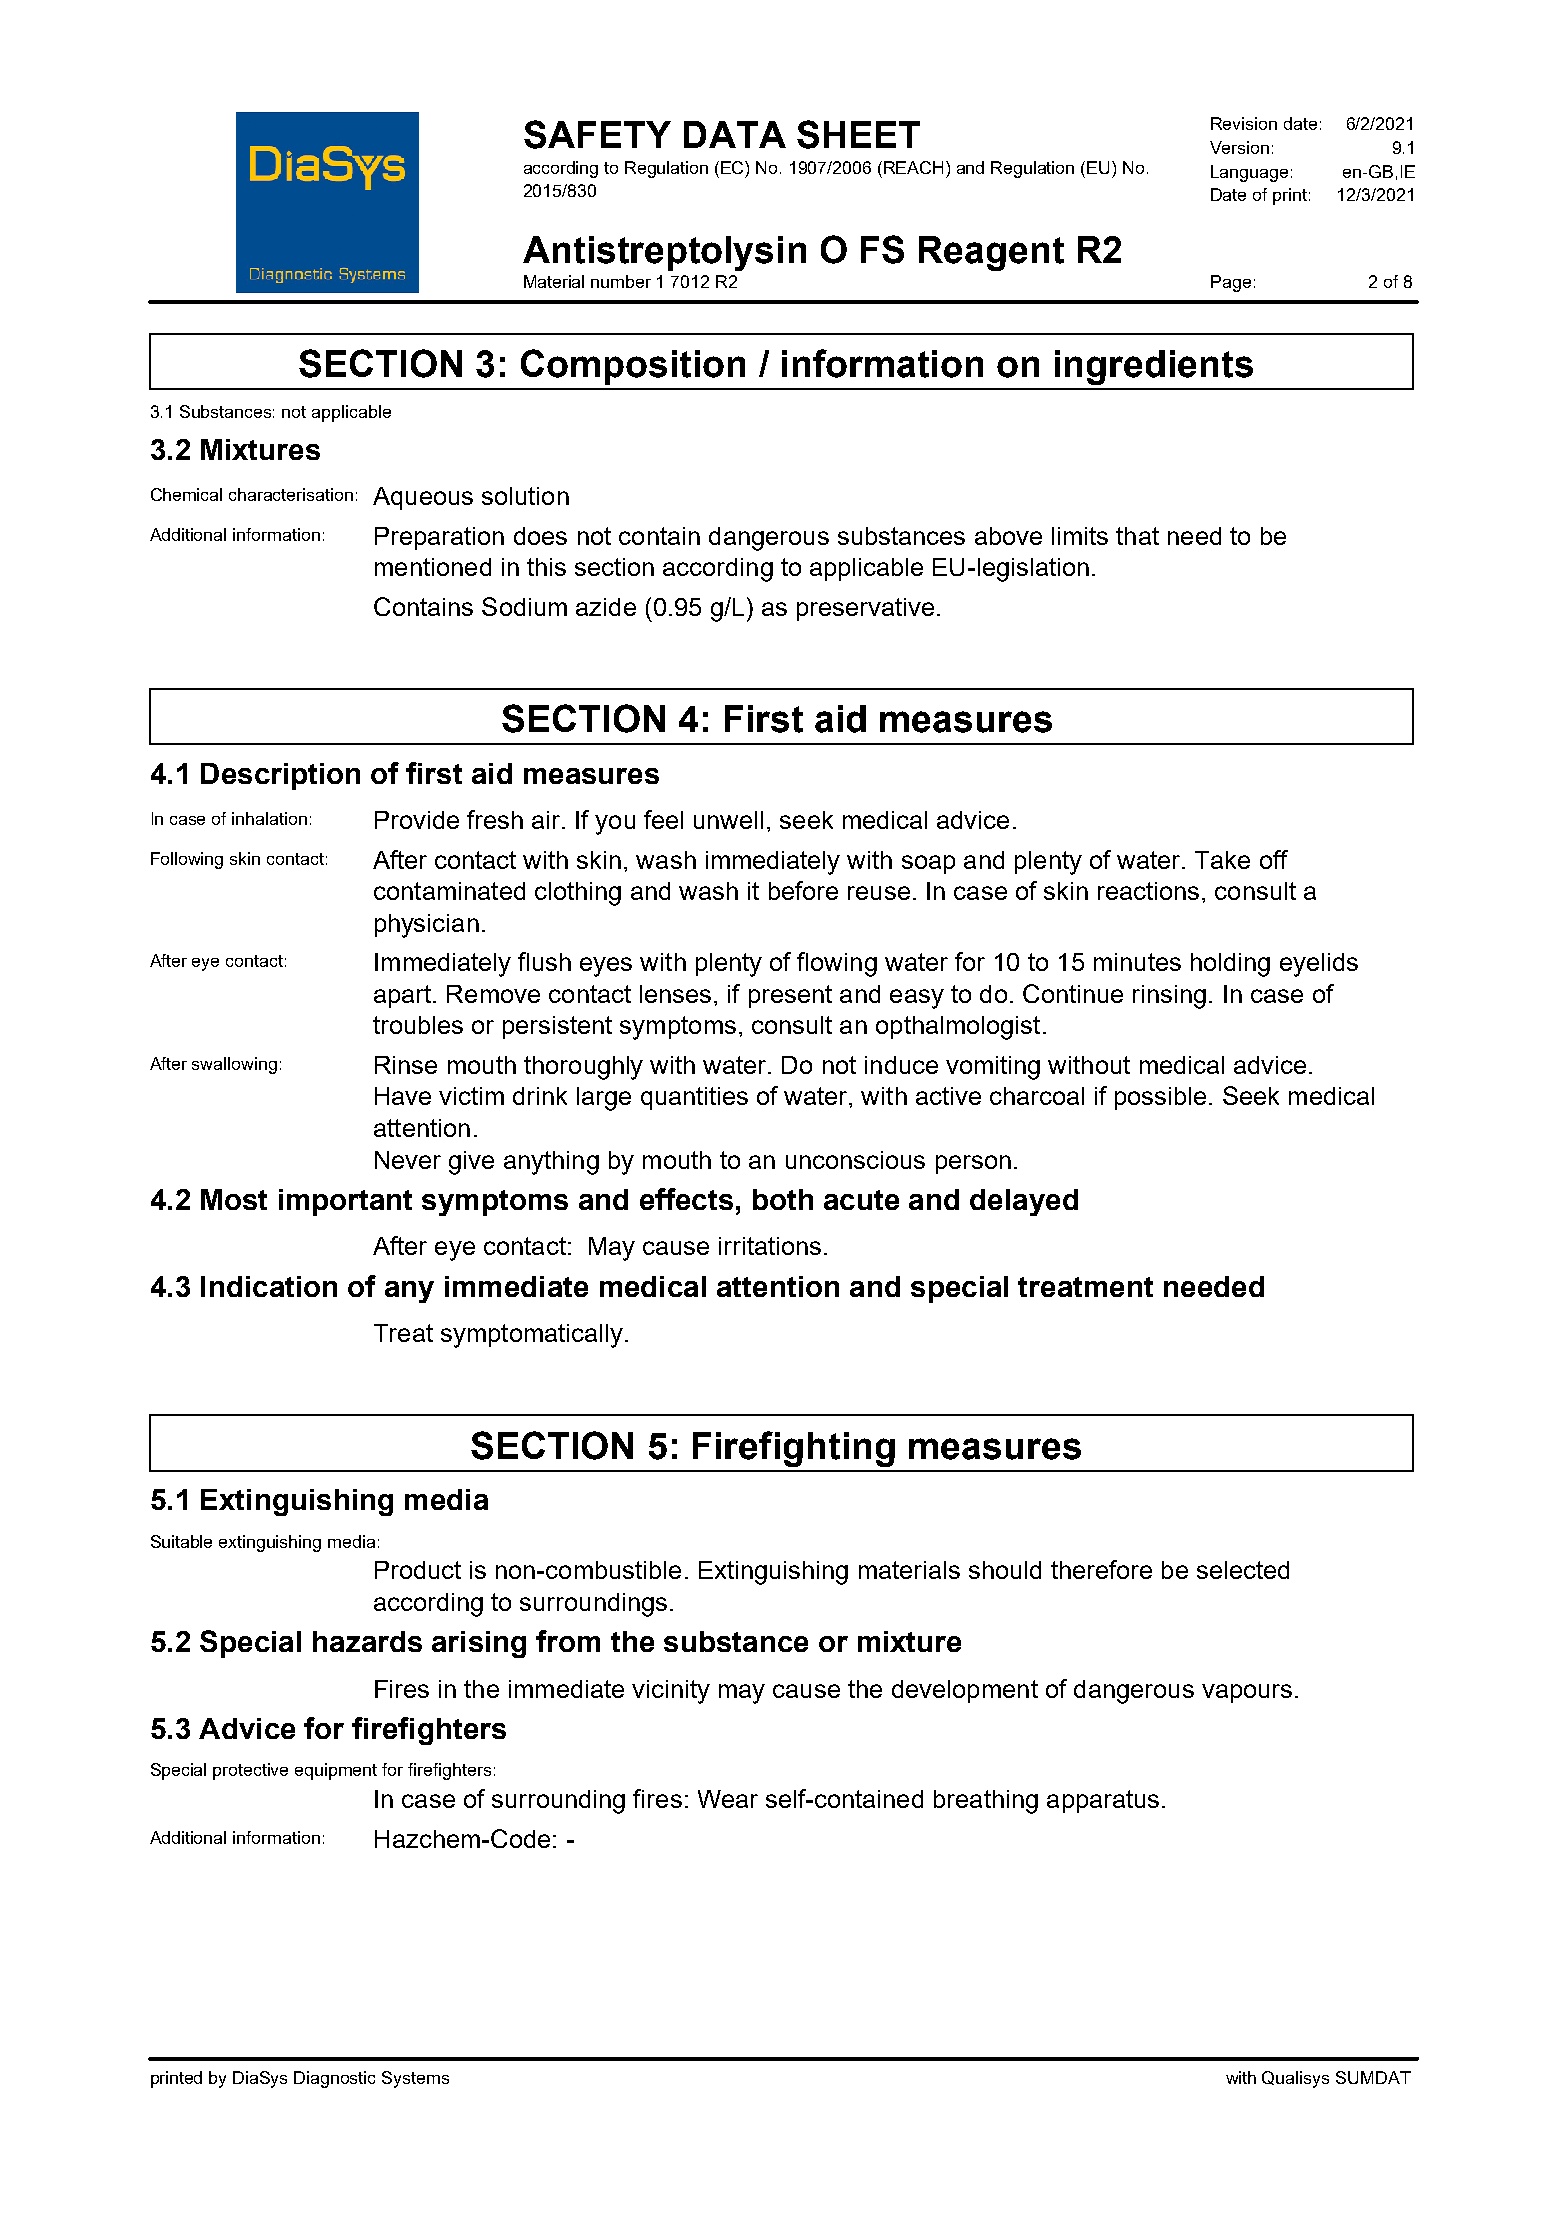 The width and height of the screenshot is (1566, 2216). I want to click on selected, so click(1243, 1570).
